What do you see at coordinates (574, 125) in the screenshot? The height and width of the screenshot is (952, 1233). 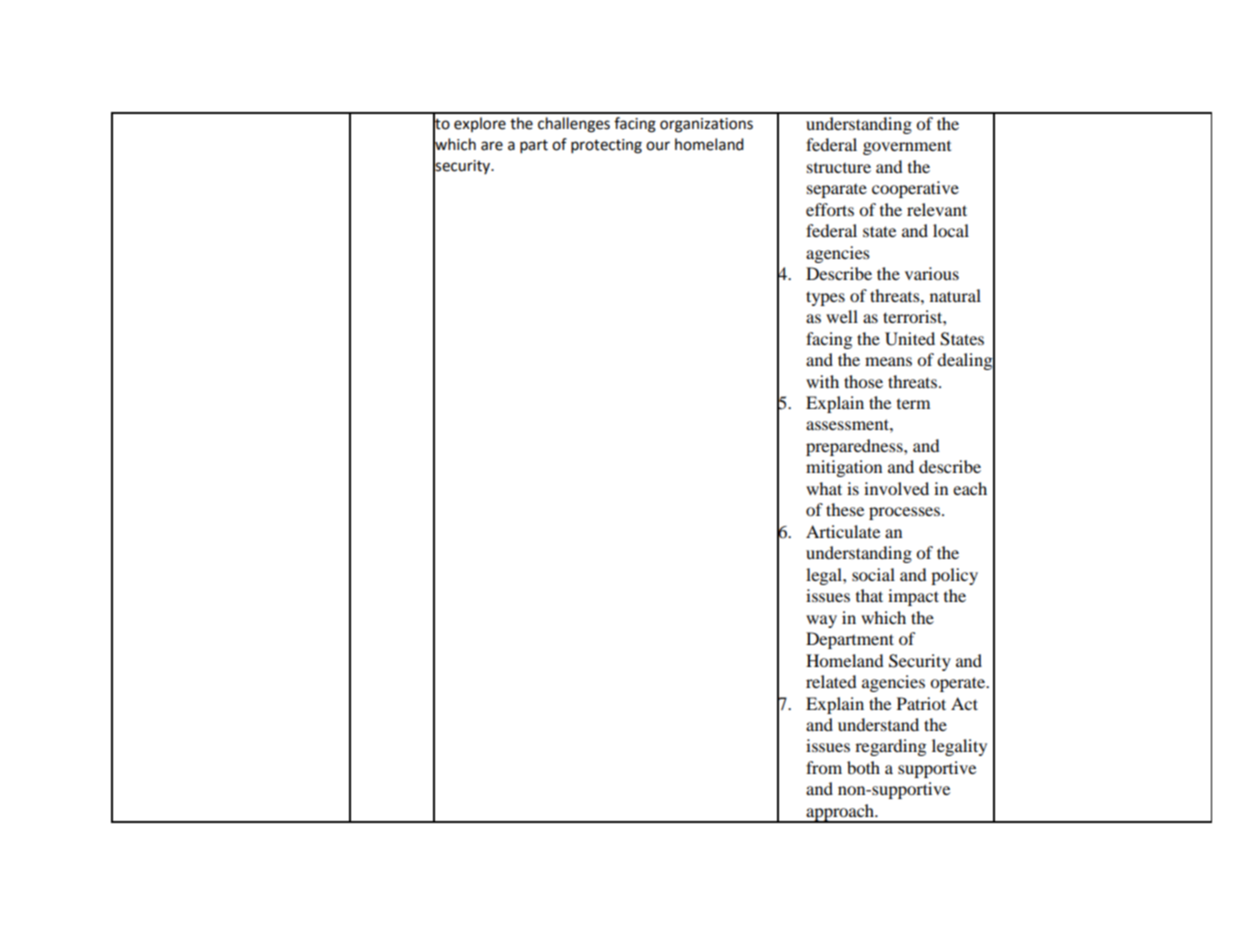 I see `challenges` at bounding box center [574, 125].
